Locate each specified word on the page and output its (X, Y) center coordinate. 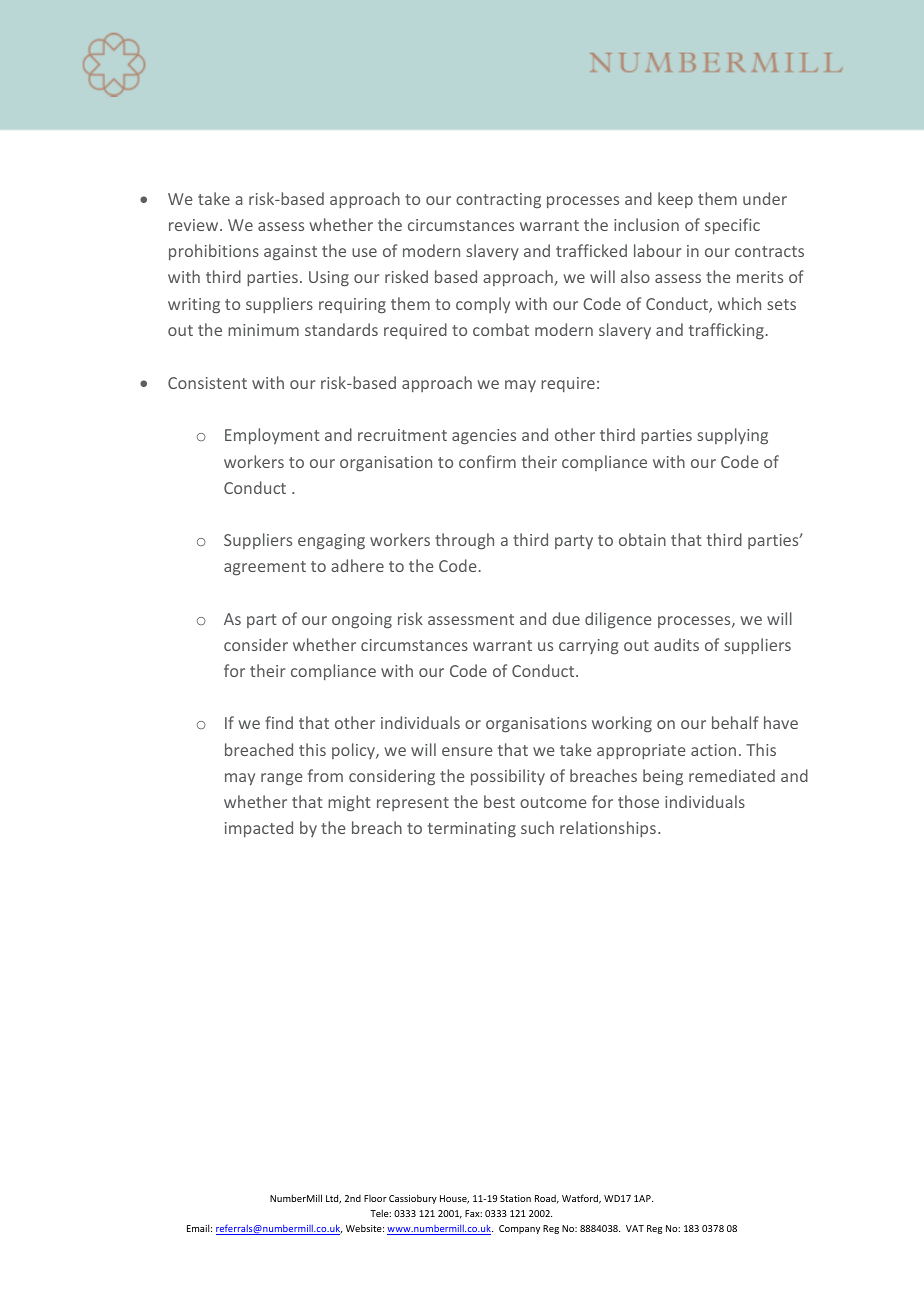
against (290, 253)
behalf (735, 722)
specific (732, 226)
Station (515, 1198)
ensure (467, 751)
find (279, 722)
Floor (375, 1198)
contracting (498, 201)
